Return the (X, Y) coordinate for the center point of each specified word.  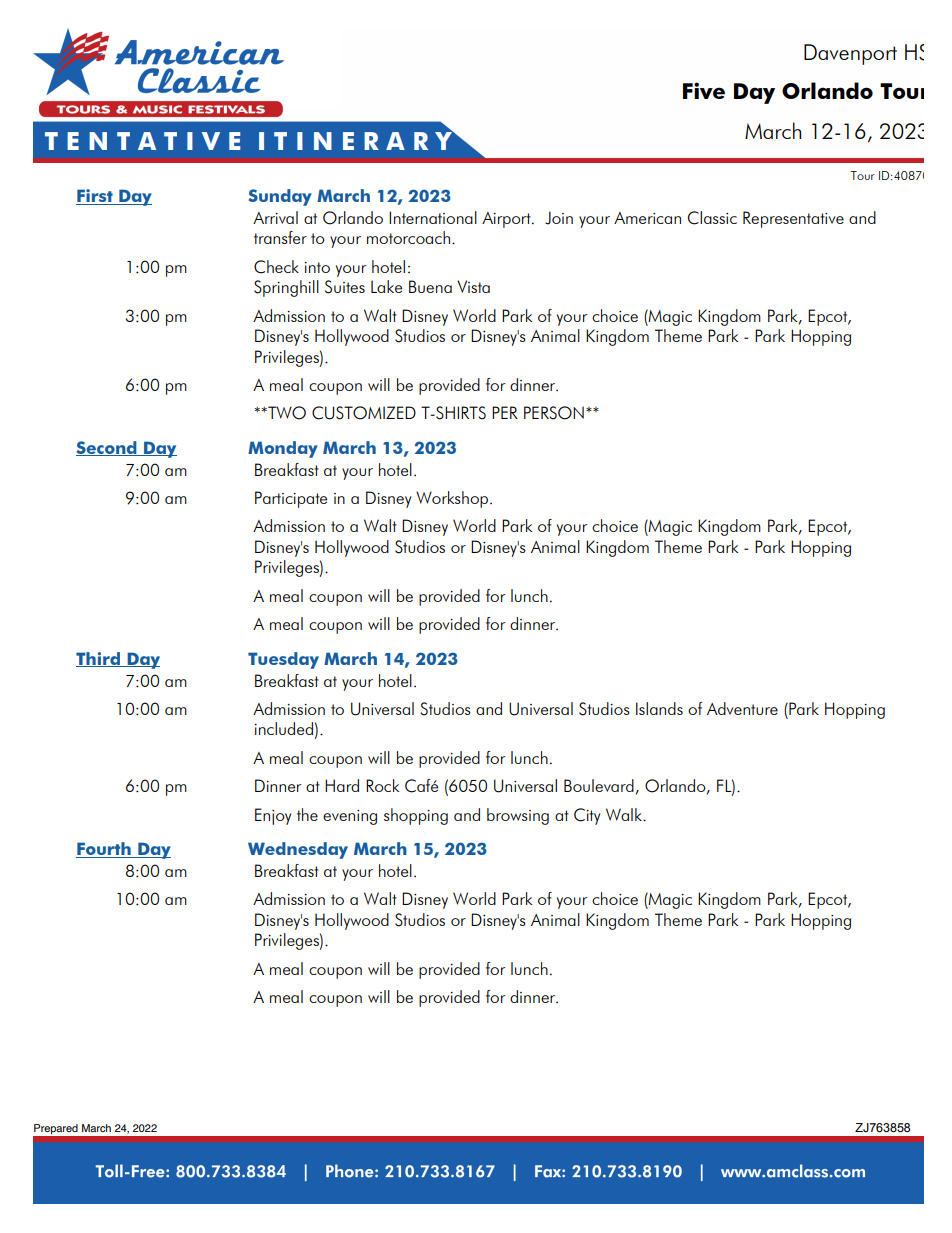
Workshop (453, 499)
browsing (518, 816)
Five (704, 90)
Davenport (850, 54)
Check (276, 267)
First (95, 197)
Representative (793, 219)
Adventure (742, 708)
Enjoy (273, 816)
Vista (473, 286)
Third (99, 659)
